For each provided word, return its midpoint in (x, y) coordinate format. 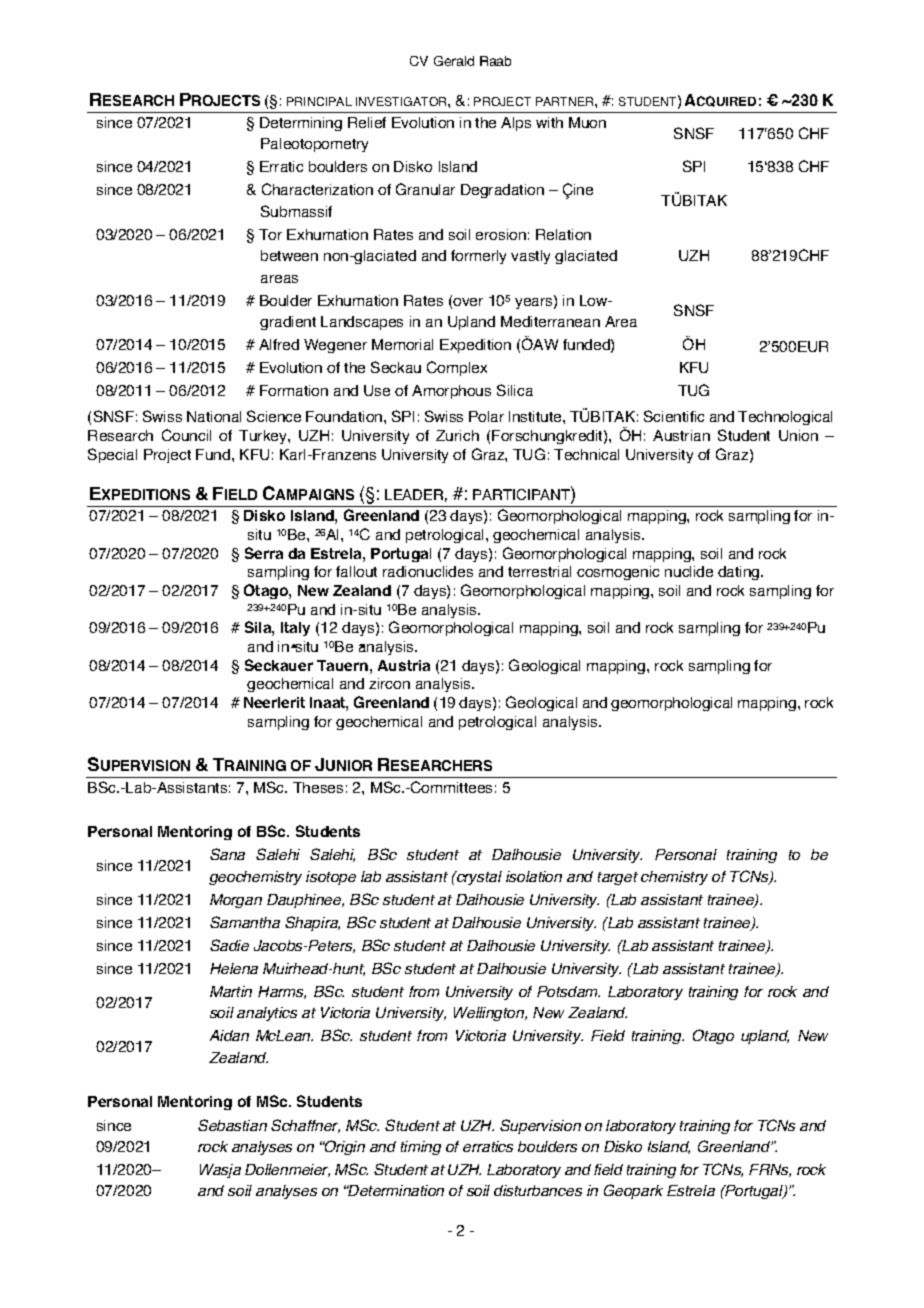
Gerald (454, 61)
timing (421, 1148)
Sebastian (232, 1125)
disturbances (538, 1190)
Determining (301, 124)
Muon (587, 122)
